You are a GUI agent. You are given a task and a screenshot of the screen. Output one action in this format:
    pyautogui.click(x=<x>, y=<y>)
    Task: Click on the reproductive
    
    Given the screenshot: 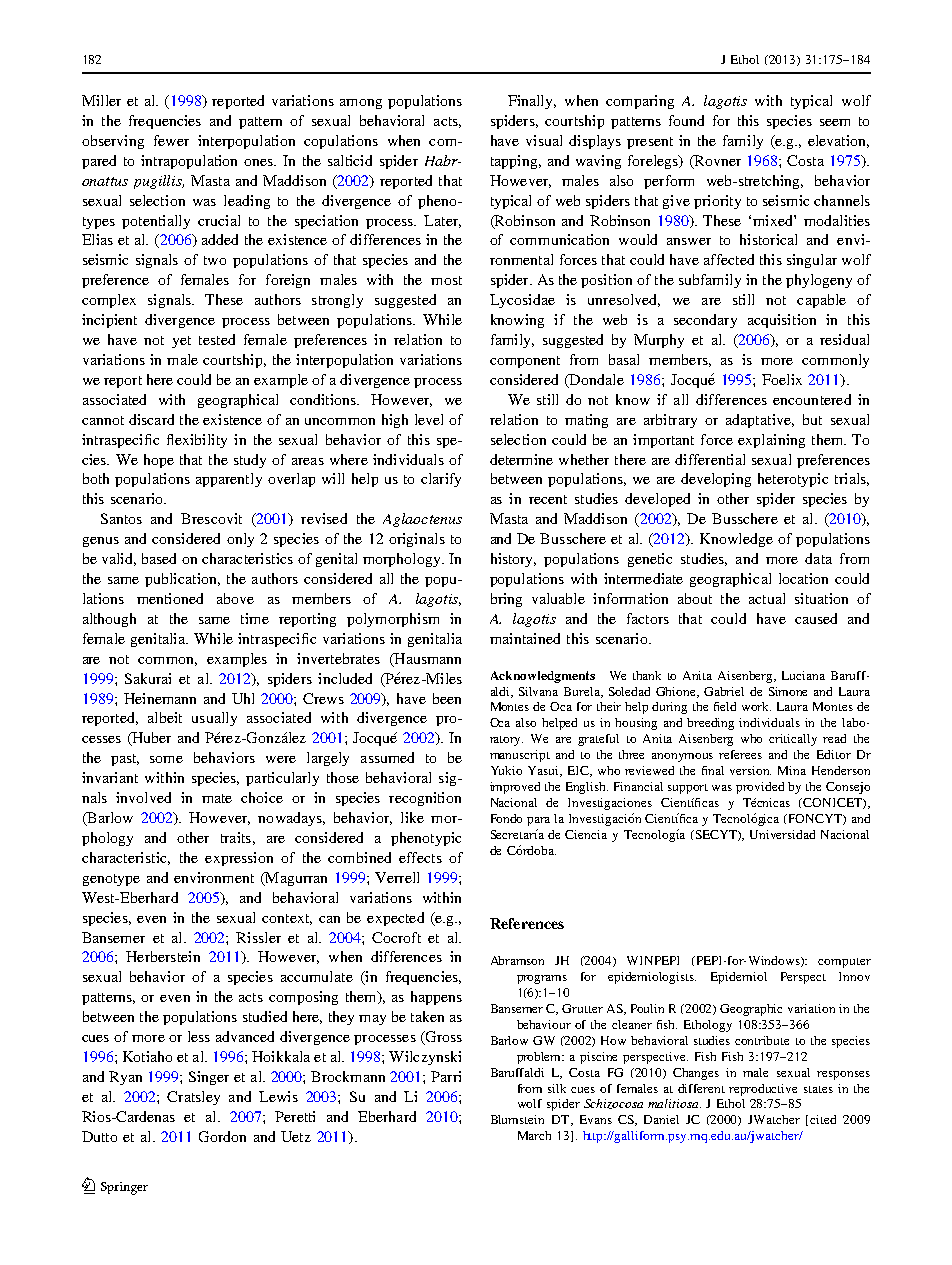 What is the action you would take?
    pyautogui.click(x=763, y=1090)
